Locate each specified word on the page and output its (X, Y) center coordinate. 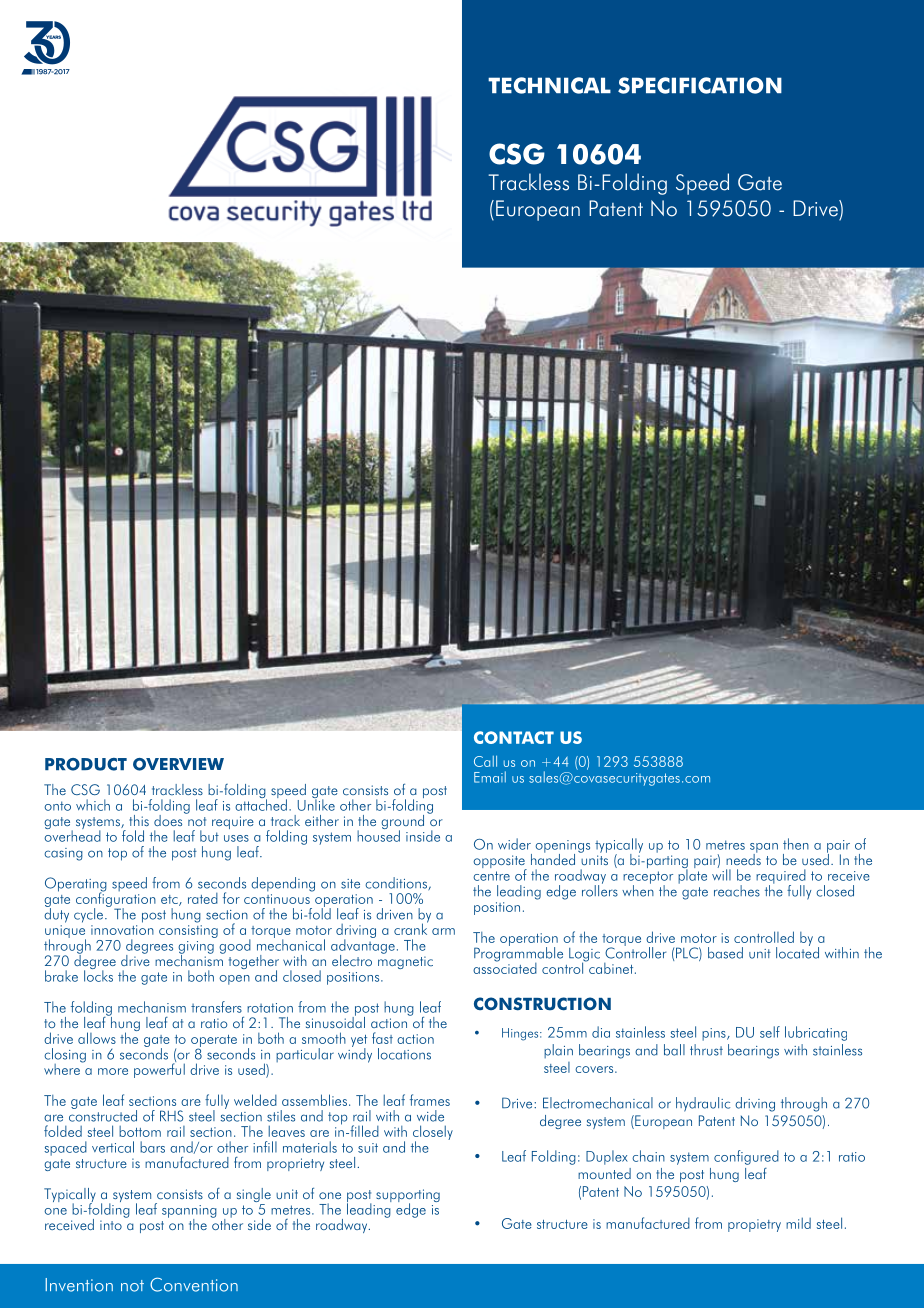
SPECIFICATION (700, 85)
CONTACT (514, 737)
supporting (408, 1197)
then (796, 844)
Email (490, 777)
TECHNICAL (549, 85)
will (721, 874)
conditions (397, 883)
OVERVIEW (178, 764)
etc (170, 900)
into (111, 1225)
